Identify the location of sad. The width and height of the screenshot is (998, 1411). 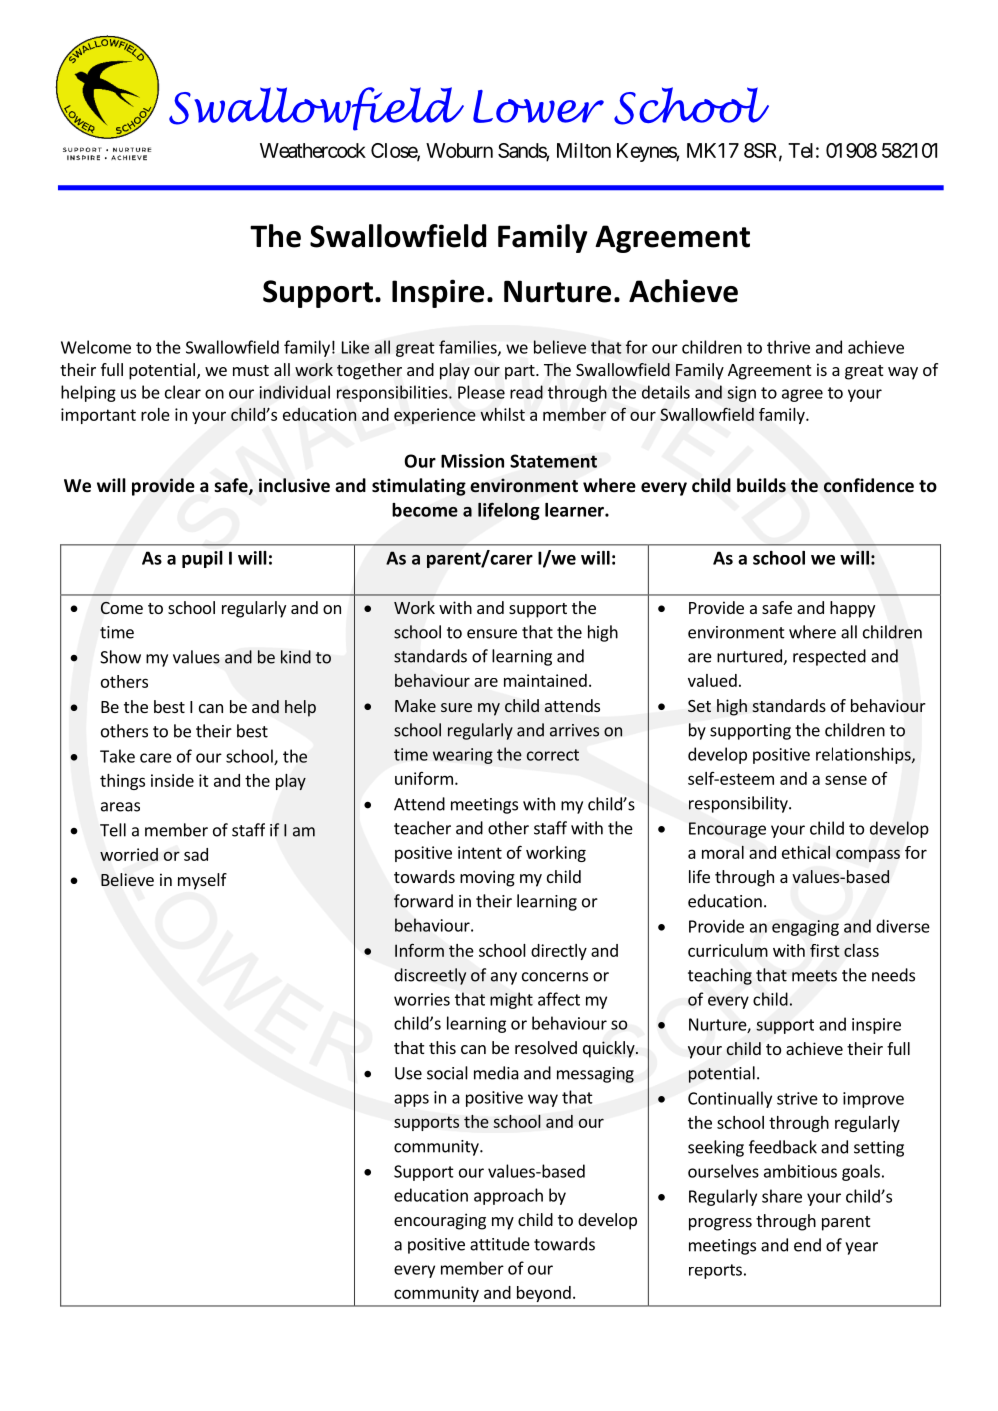
(196, 854).
